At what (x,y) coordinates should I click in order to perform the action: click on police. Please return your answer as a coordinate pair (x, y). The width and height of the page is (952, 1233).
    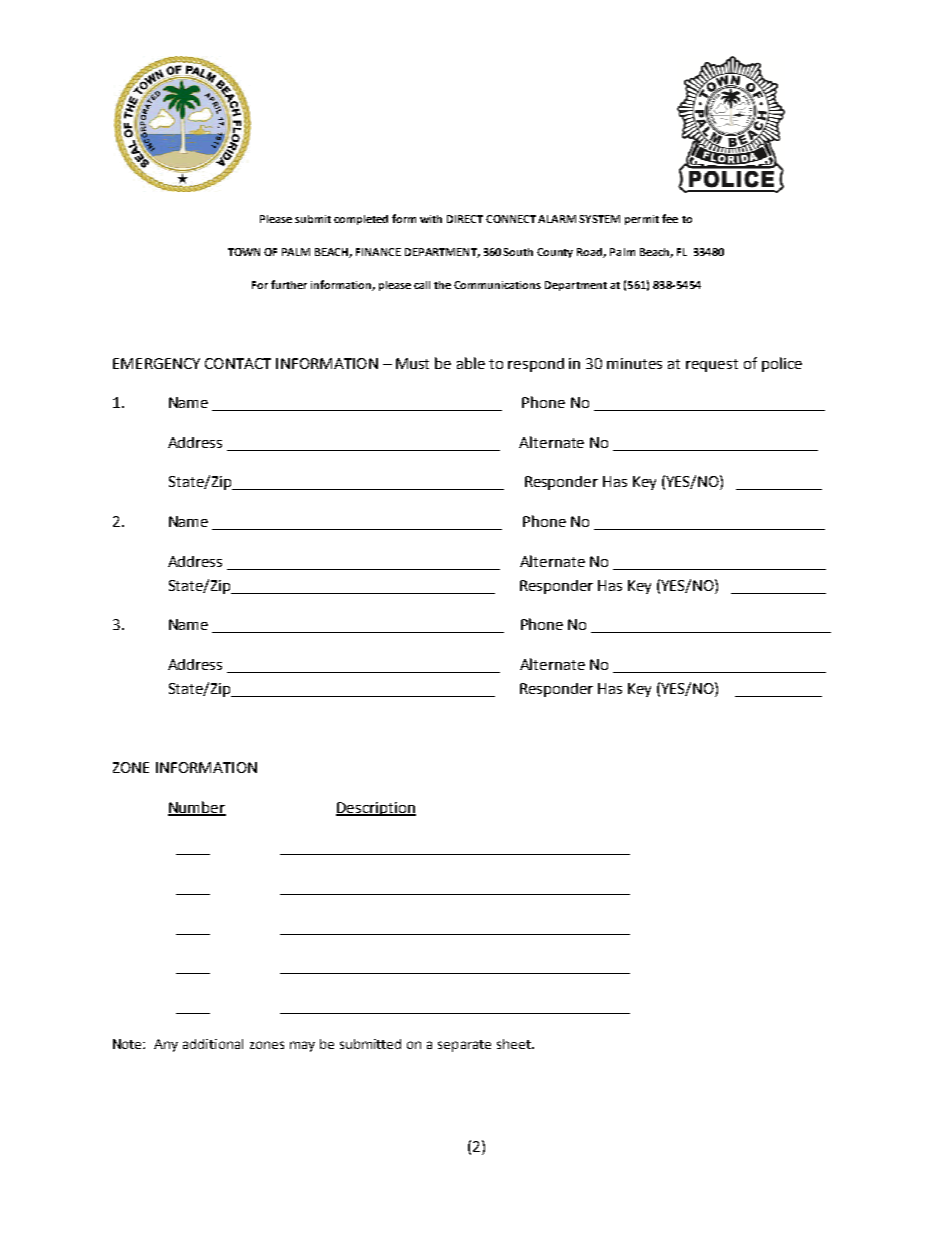
    Looking at the image, I should click on (782, 364).
